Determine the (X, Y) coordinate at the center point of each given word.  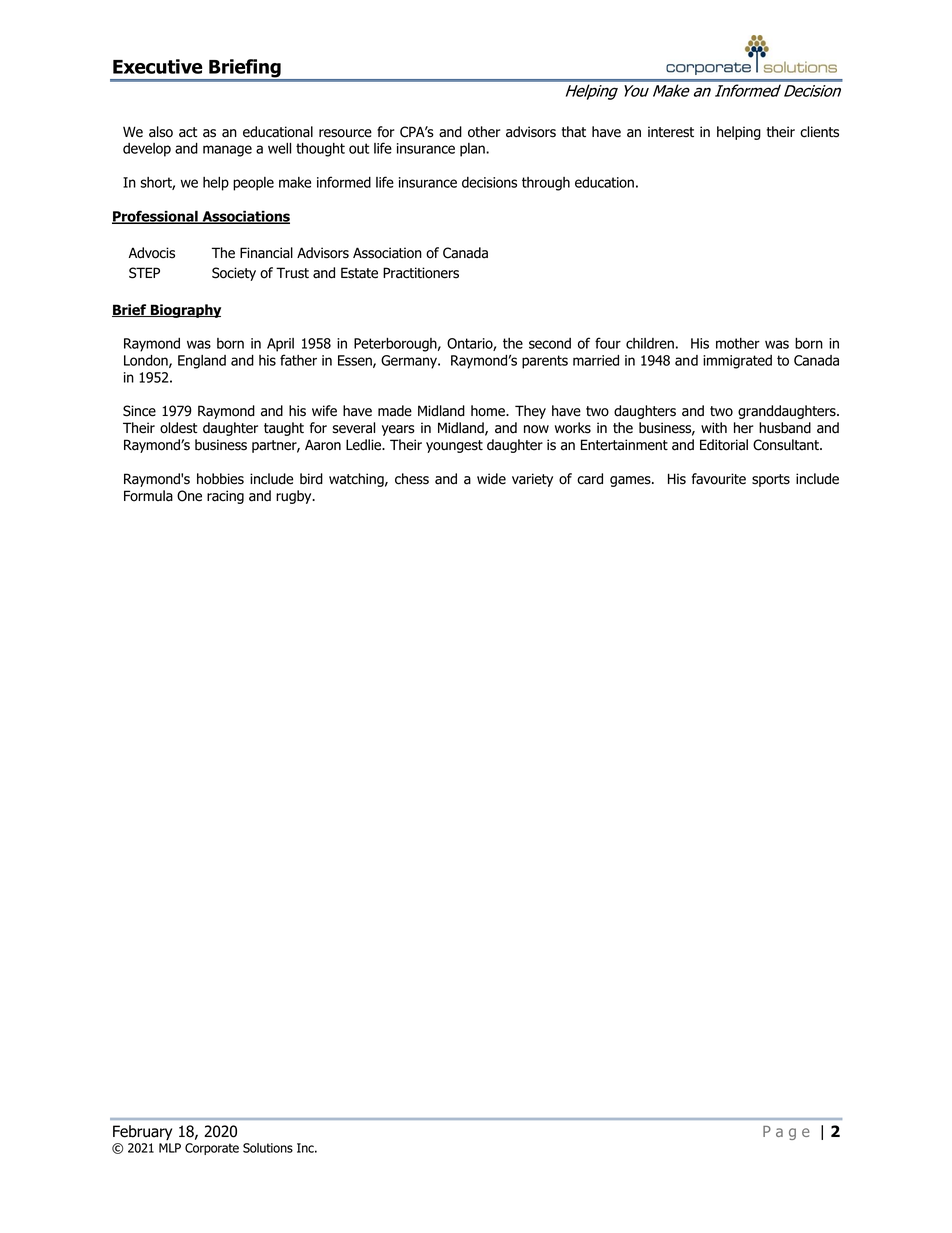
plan (473, 150)
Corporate (212, 1149)
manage (227, 151)
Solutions (268, 1148)
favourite (719, 479)
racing (225, 497)
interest (671, 132)
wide (491, 479)
